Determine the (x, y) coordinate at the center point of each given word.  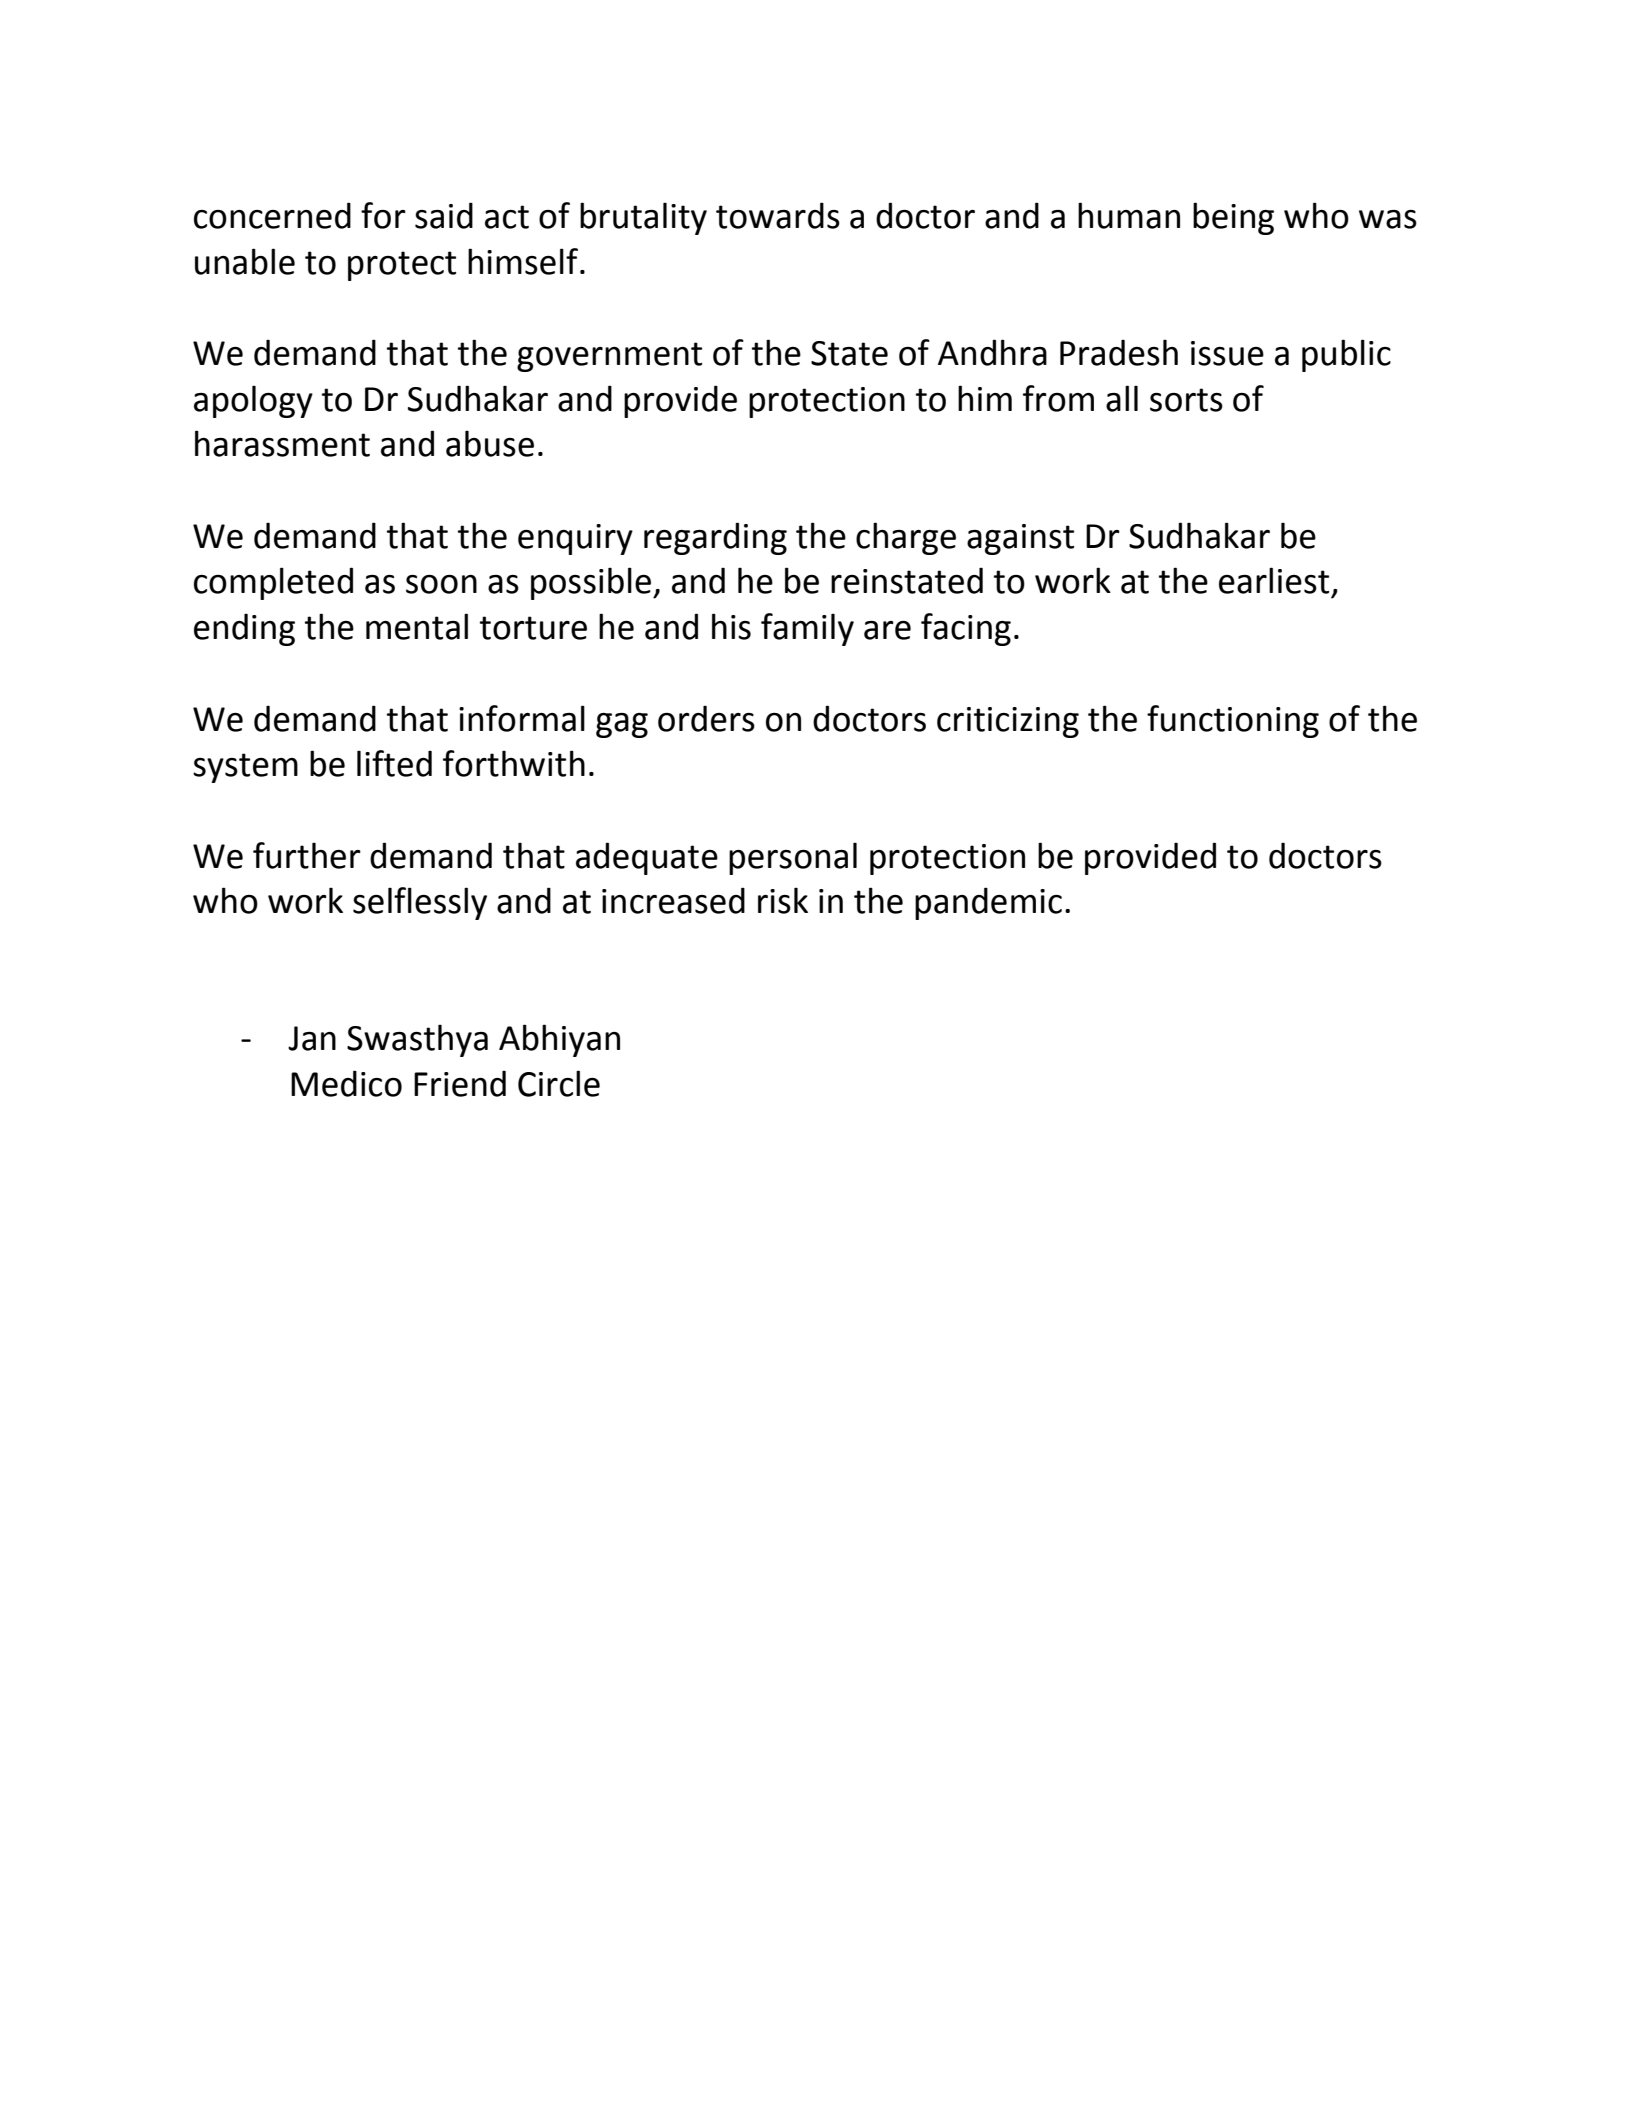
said (444, 215)
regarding (715, 538)
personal (793, 858)
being (1233, 218)
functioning (1233, 721)
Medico (346, 1083)
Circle (559, 1083)
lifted (394, 763)
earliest (1274, 580)
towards (778, 215)
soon (441, 584)
